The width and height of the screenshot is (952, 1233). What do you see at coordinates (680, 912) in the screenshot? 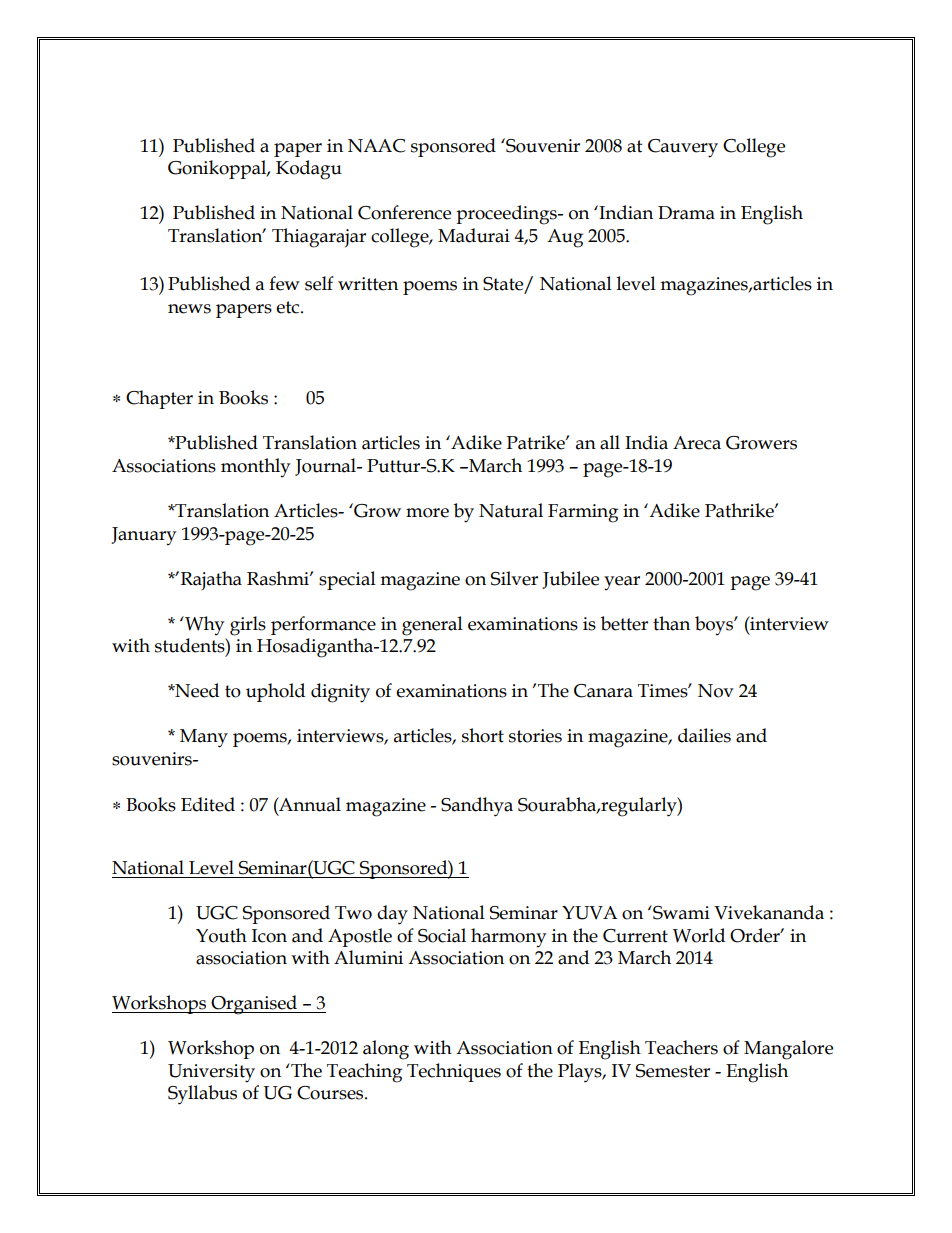
I see `Swami` at bounding box center [680, 912].
